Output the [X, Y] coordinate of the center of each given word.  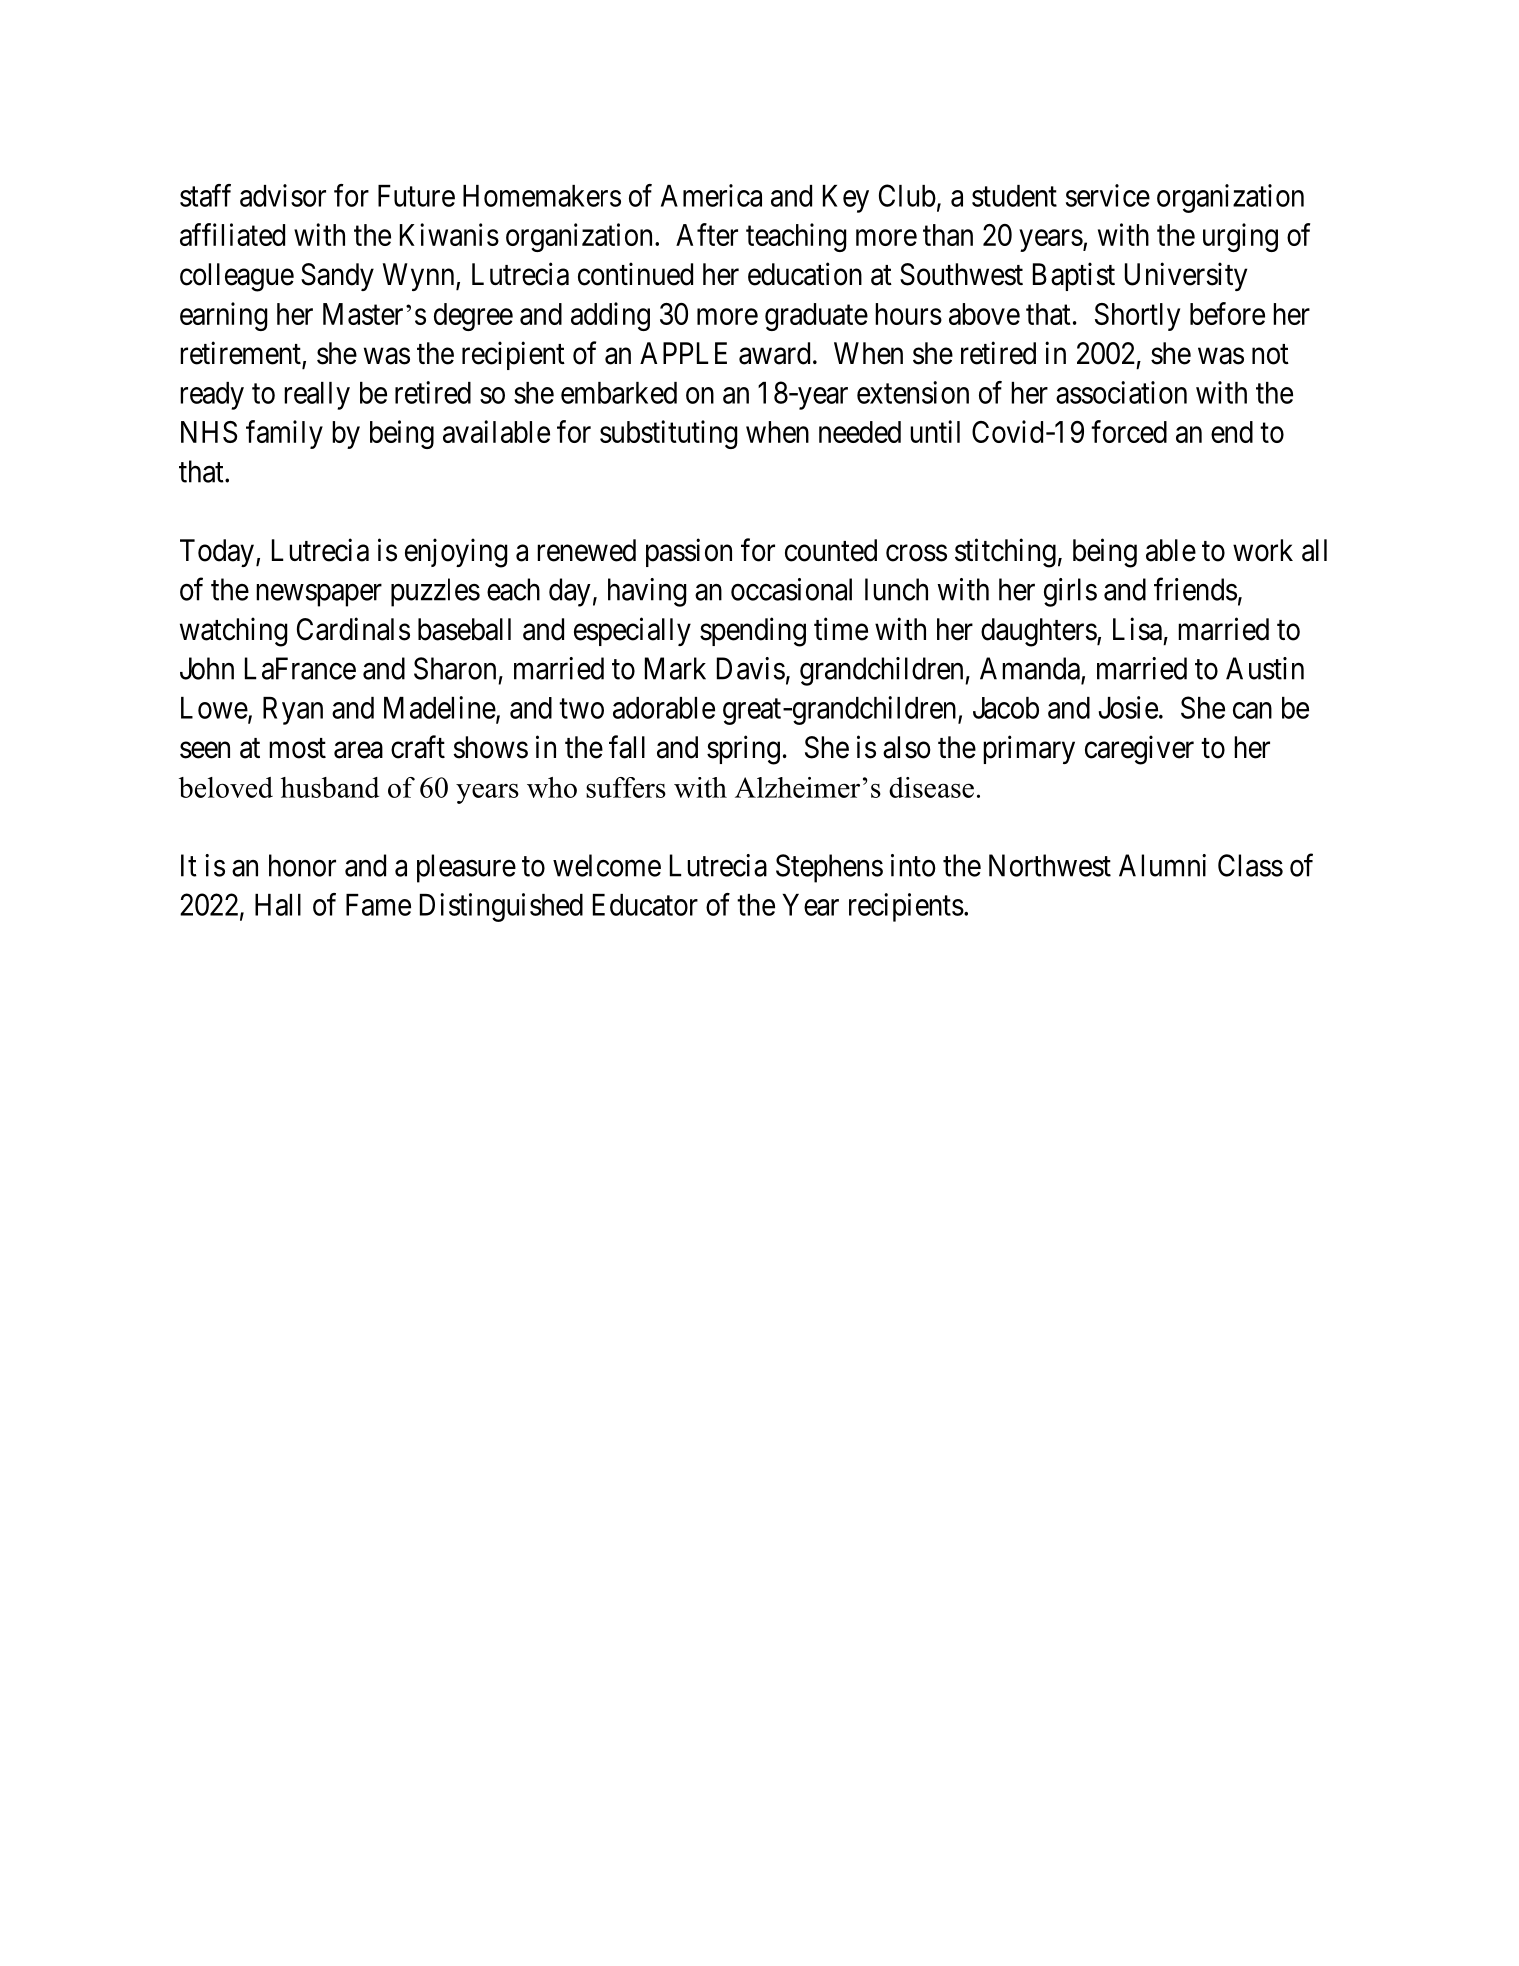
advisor [283, 195]
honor [302, 865]
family [284, 434]
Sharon [455, 668]
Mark [675, 668]
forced [1129, 431]
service [1108, 195]
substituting [668, 434]
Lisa [1137, 629]
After [707, 234]
